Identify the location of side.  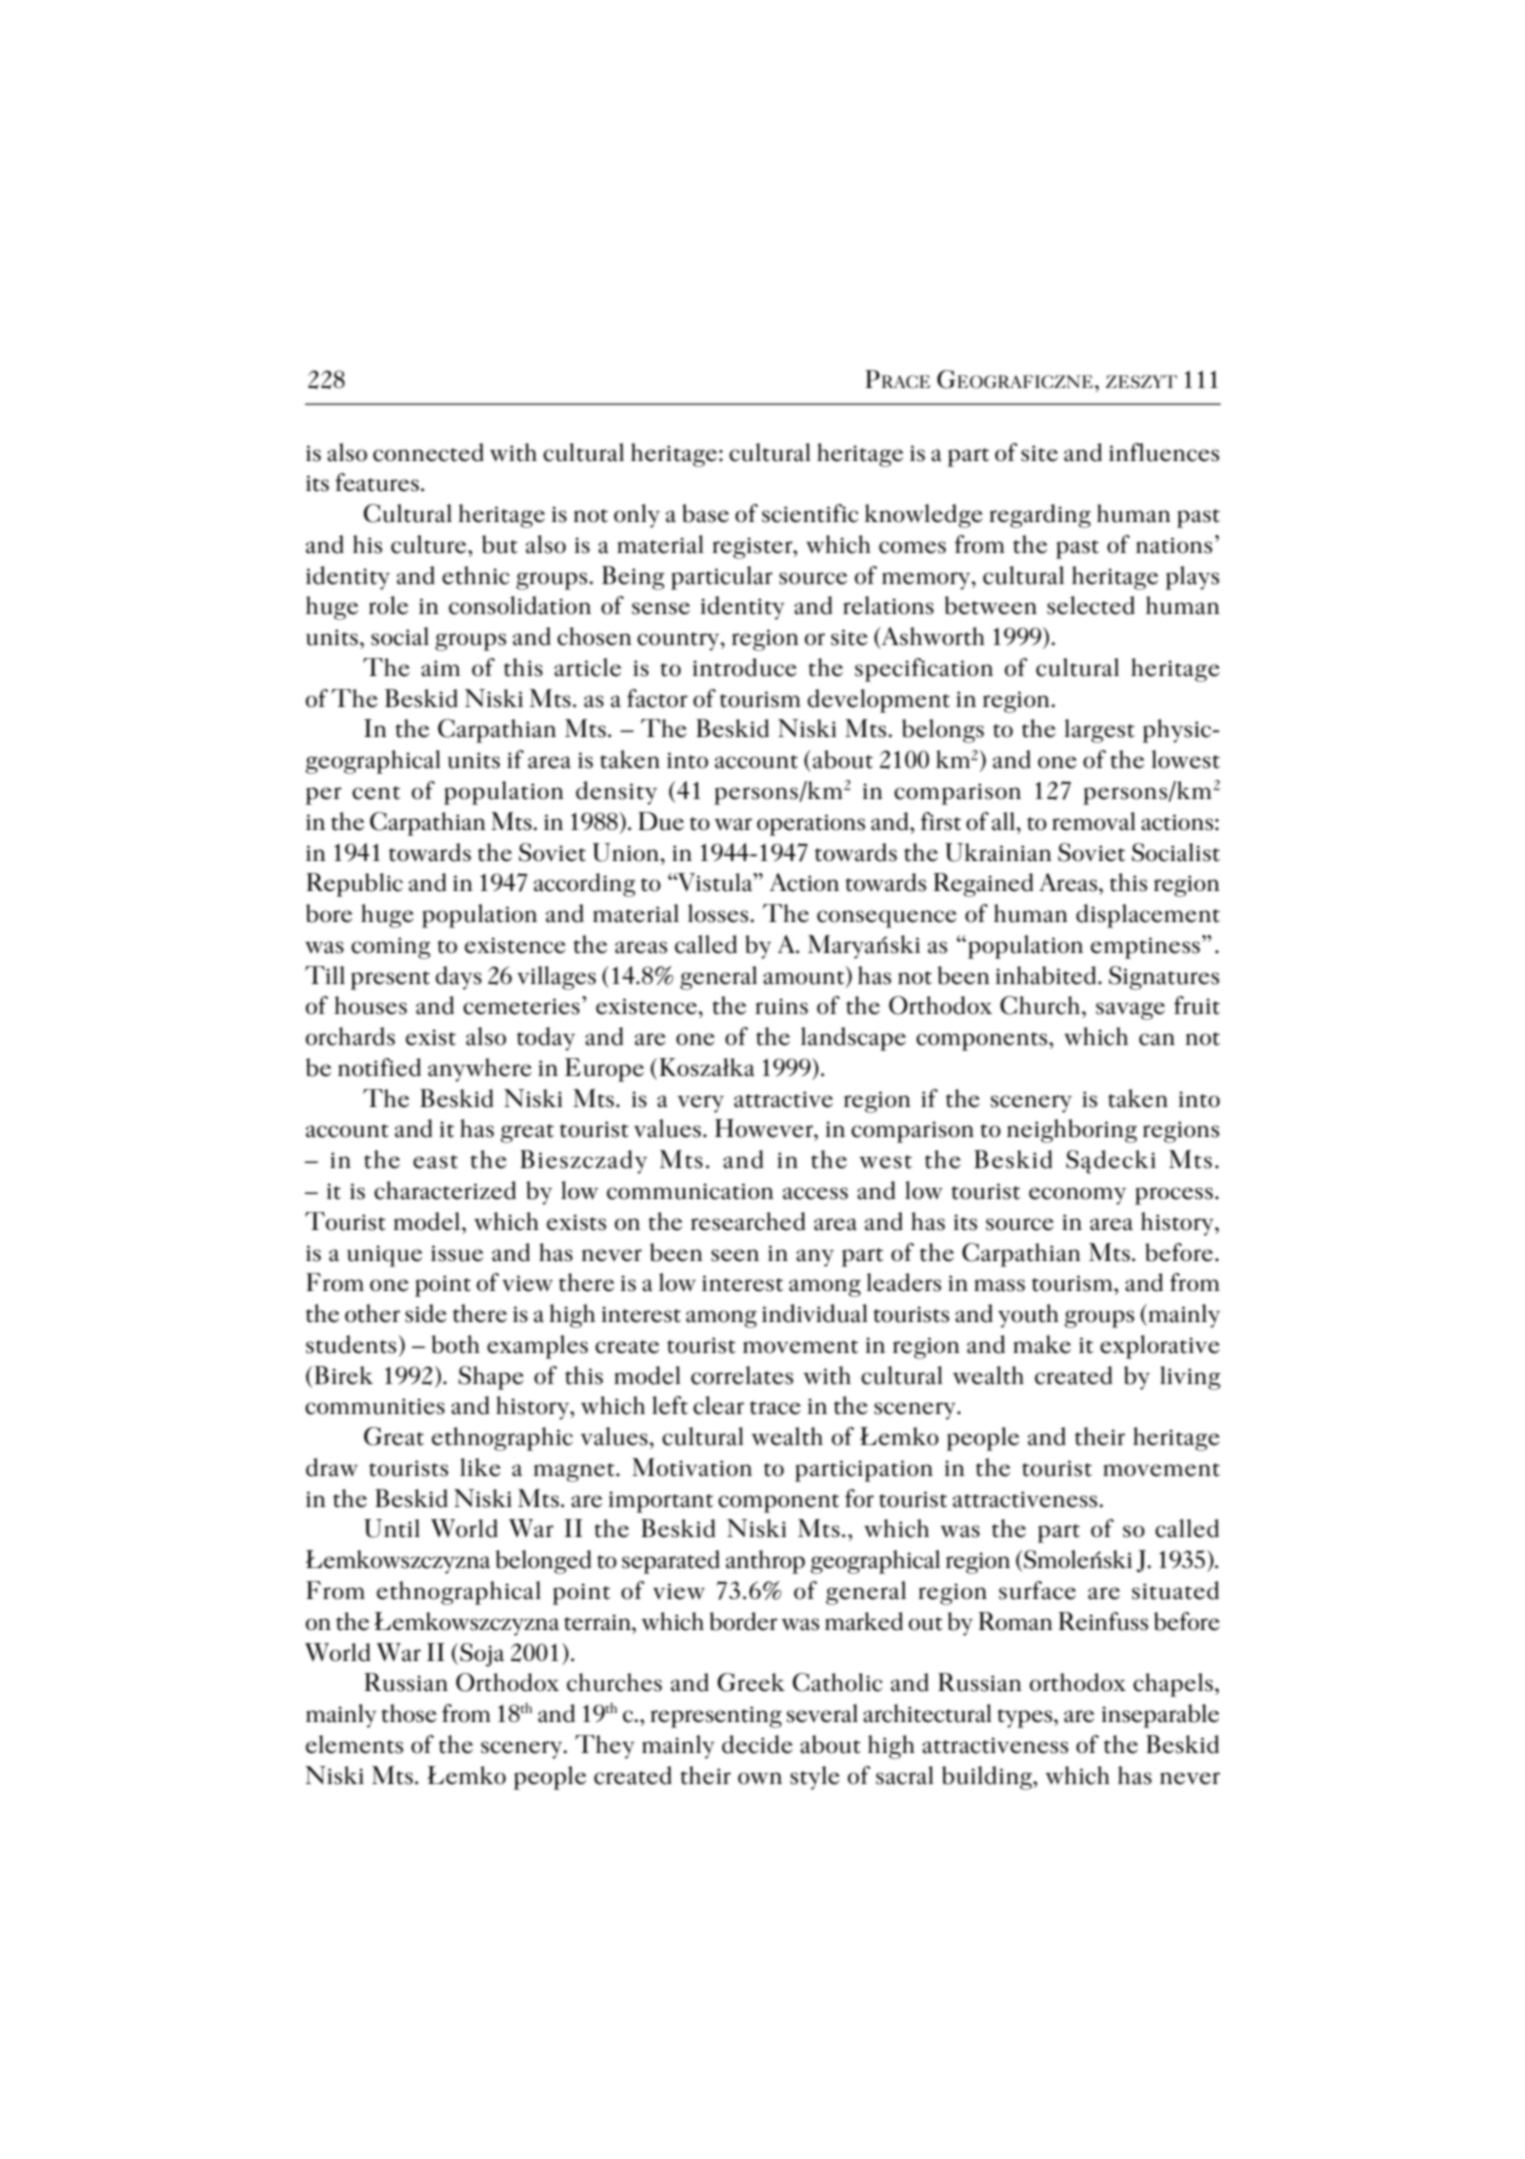
(426, 1313).
